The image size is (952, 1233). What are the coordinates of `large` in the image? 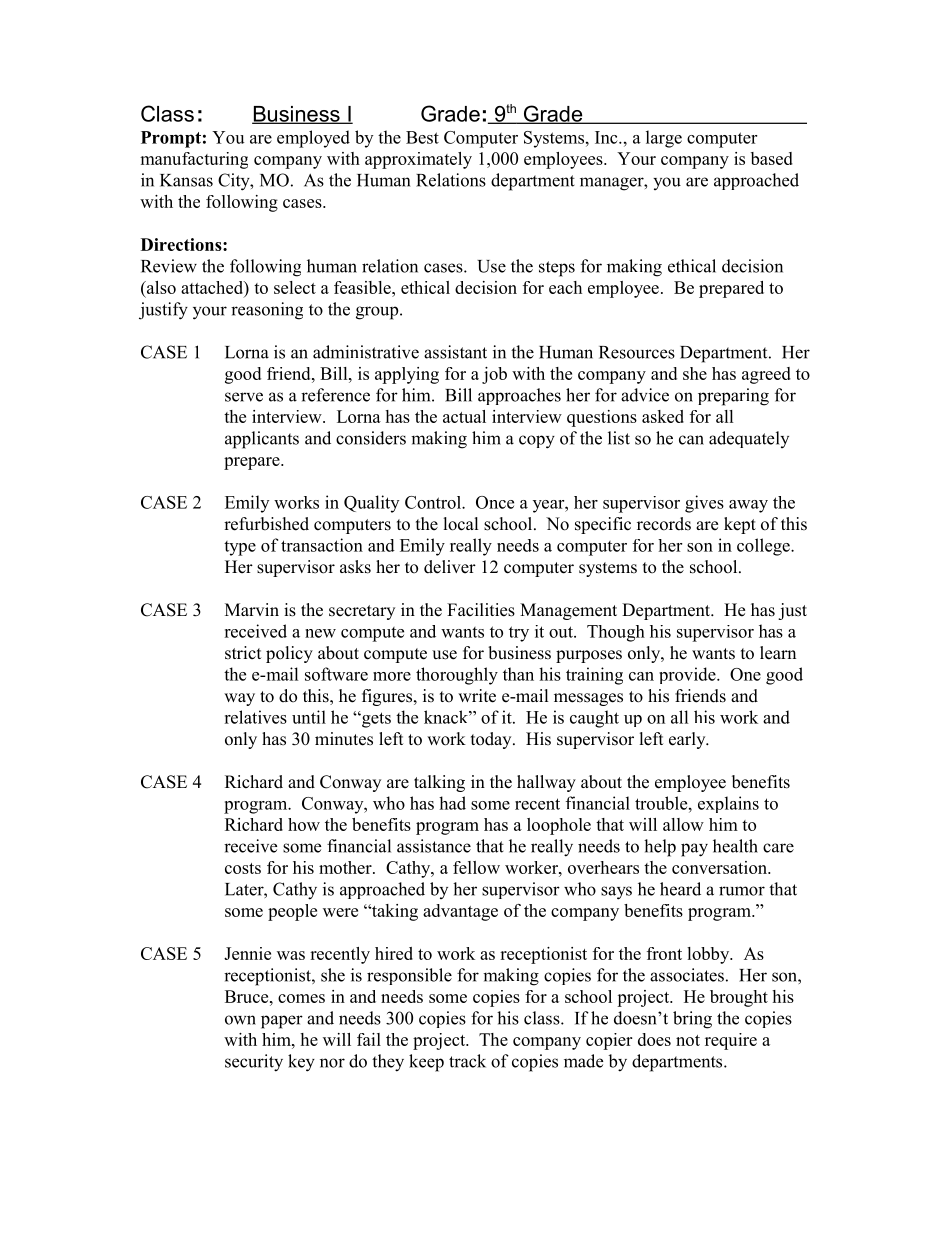 It's located at (664, 139).
